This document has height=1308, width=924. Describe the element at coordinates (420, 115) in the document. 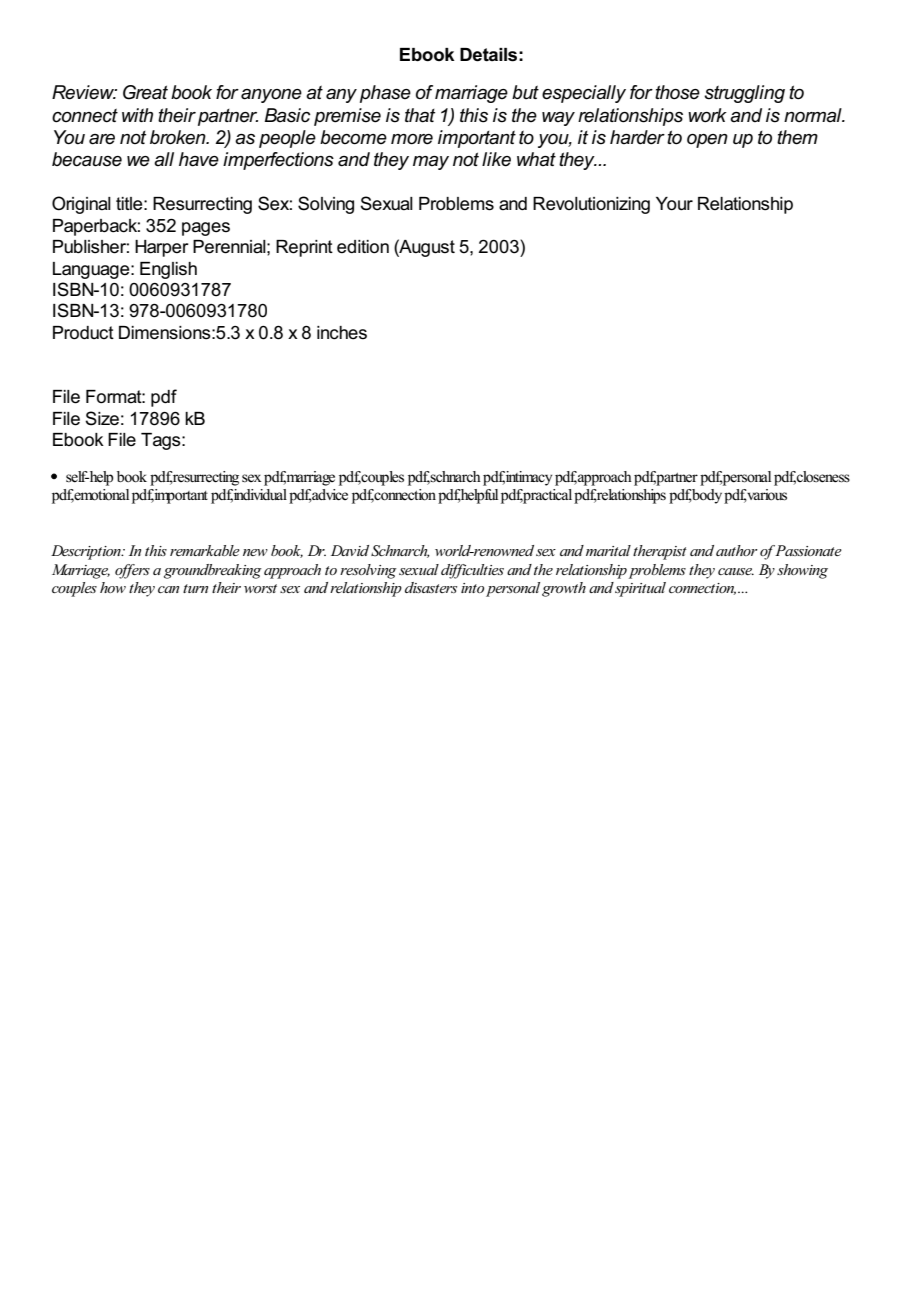

I see `that` at that location.
